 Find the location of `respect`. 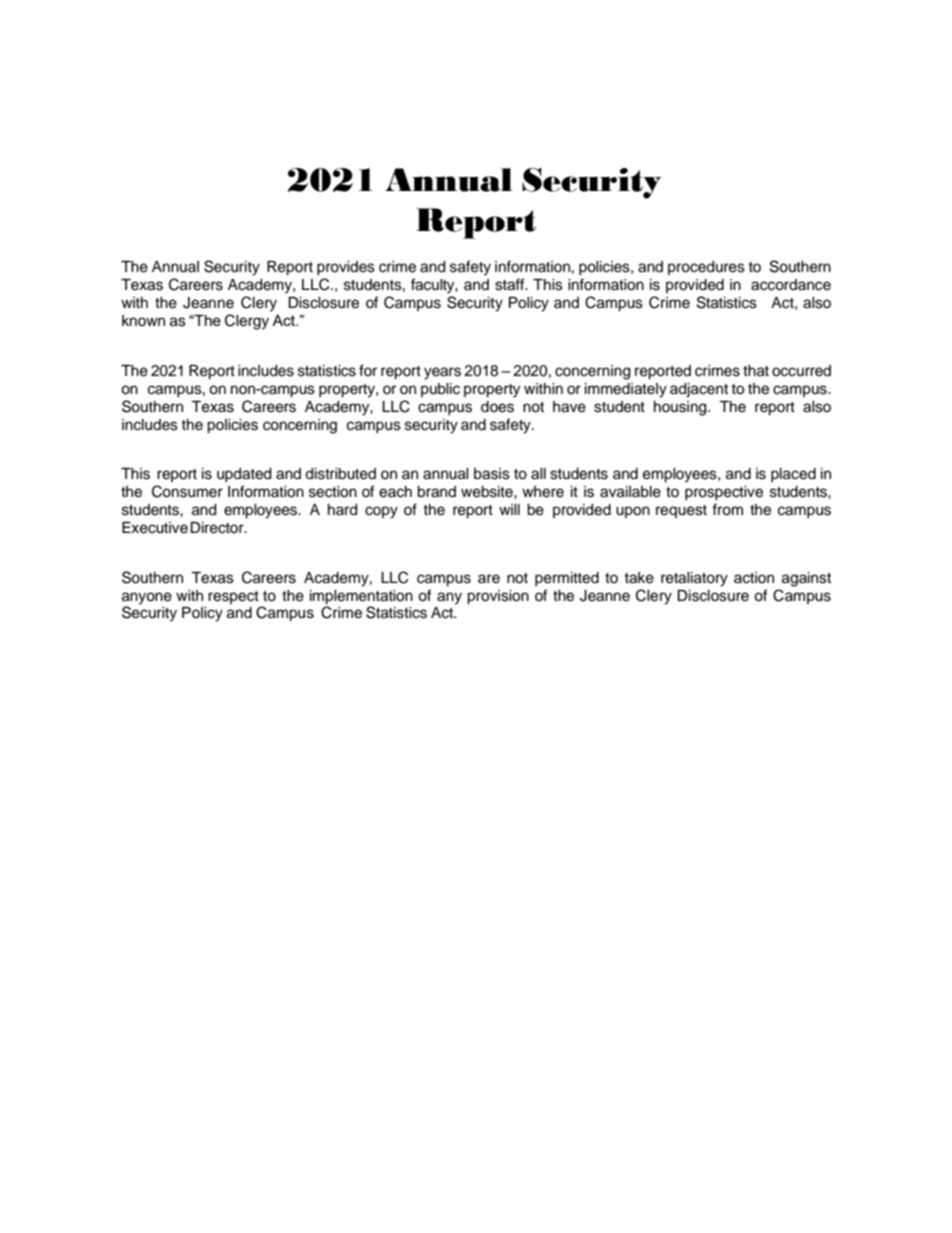

respect is located at coordinates (233, 597).
